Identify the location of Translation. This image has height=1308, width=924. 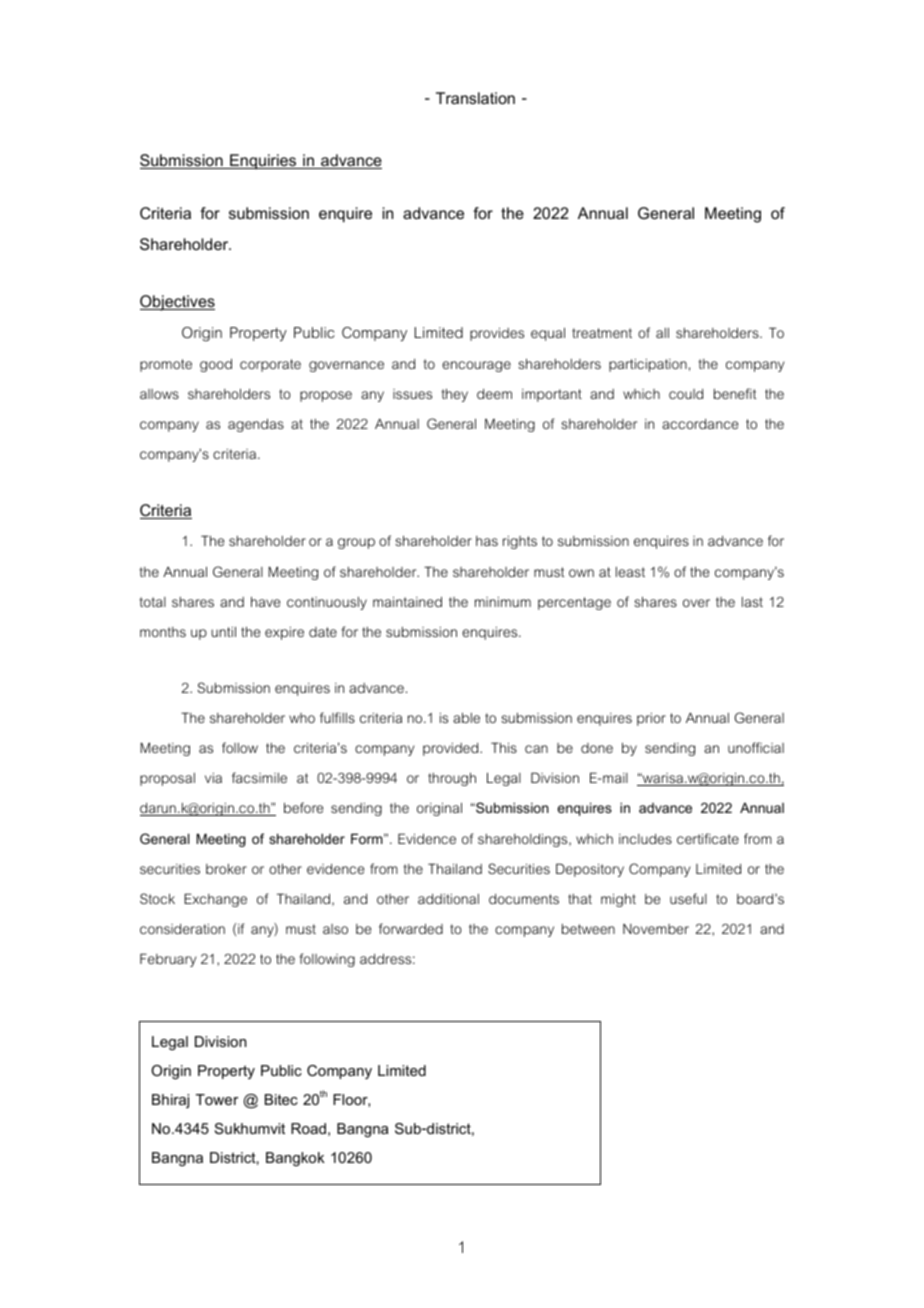
(475, 98).
